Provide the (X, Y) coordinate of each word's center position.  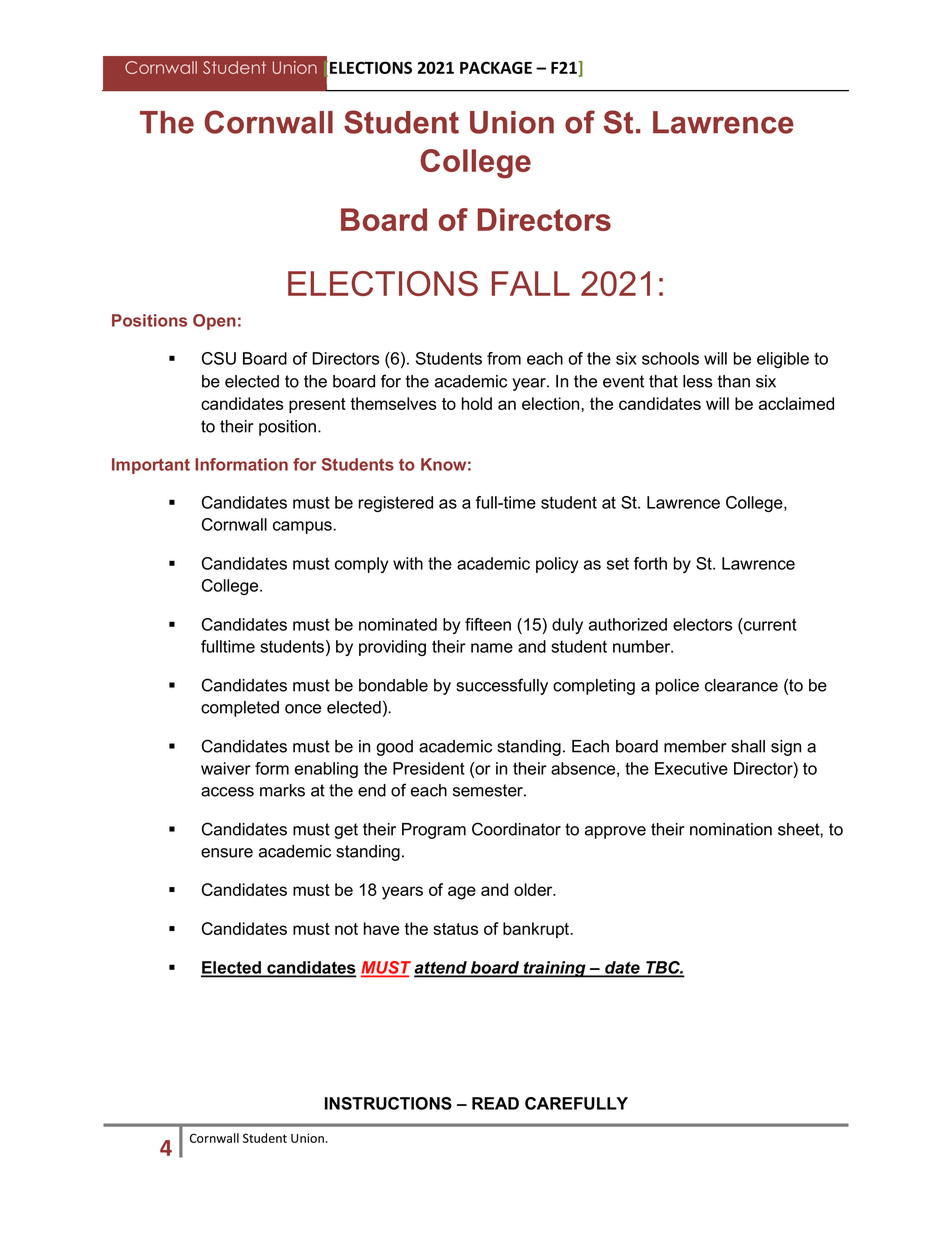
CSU (219, 358)
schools (670, 358)
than (734, 381)
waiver (226, 768)
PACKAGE (496, 67)
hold (477, 403)
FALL (531, 283)
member (695, 746)
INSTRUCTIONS (388, 1103)
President (429, 768)
